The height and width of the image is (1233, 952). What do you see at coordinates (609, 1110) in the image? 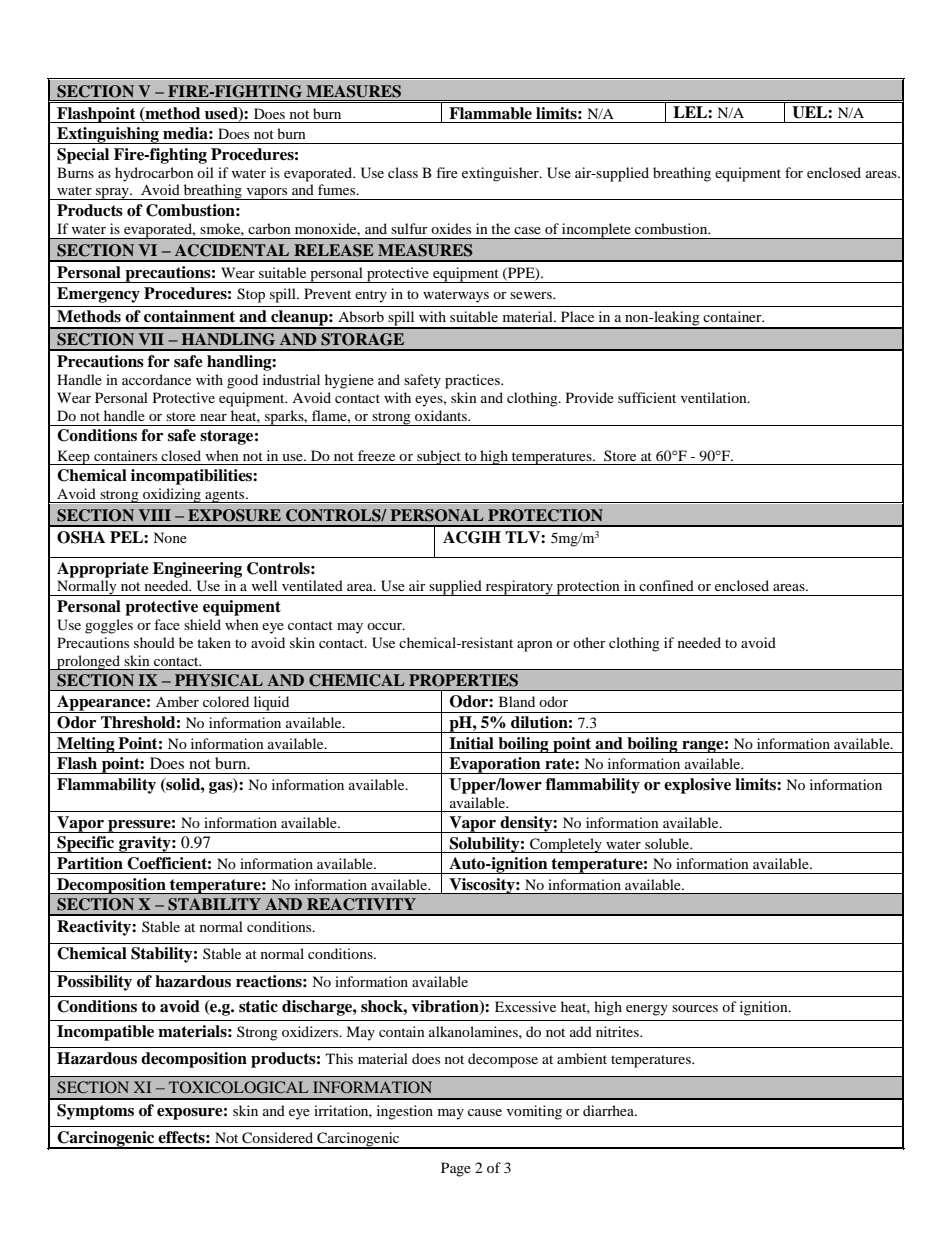
I see `diarrhea` at bounding box center [609, 1110].
